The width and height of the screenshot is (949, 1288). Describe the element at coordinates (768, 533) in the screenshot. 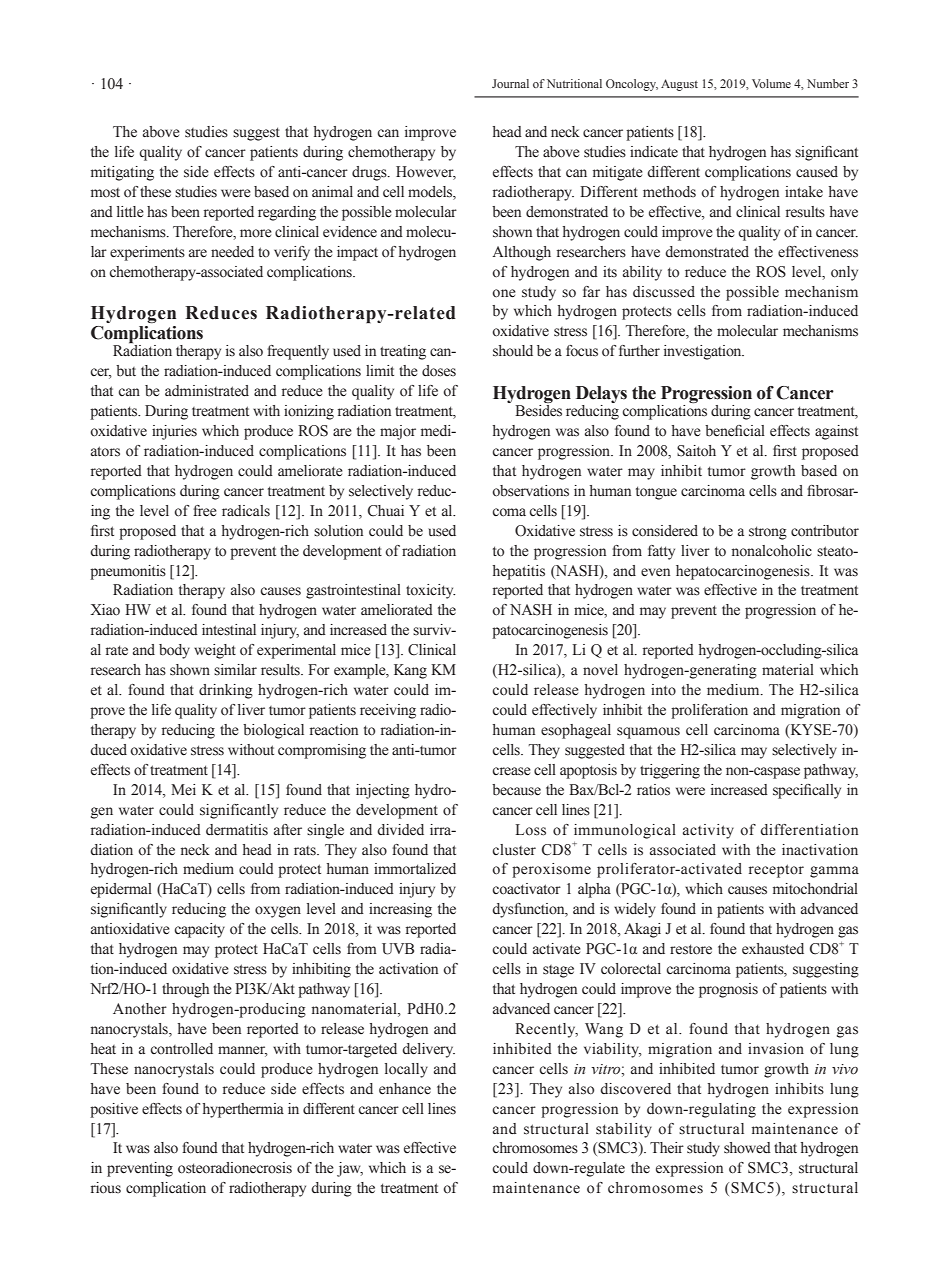

I see `strong` at that location.
